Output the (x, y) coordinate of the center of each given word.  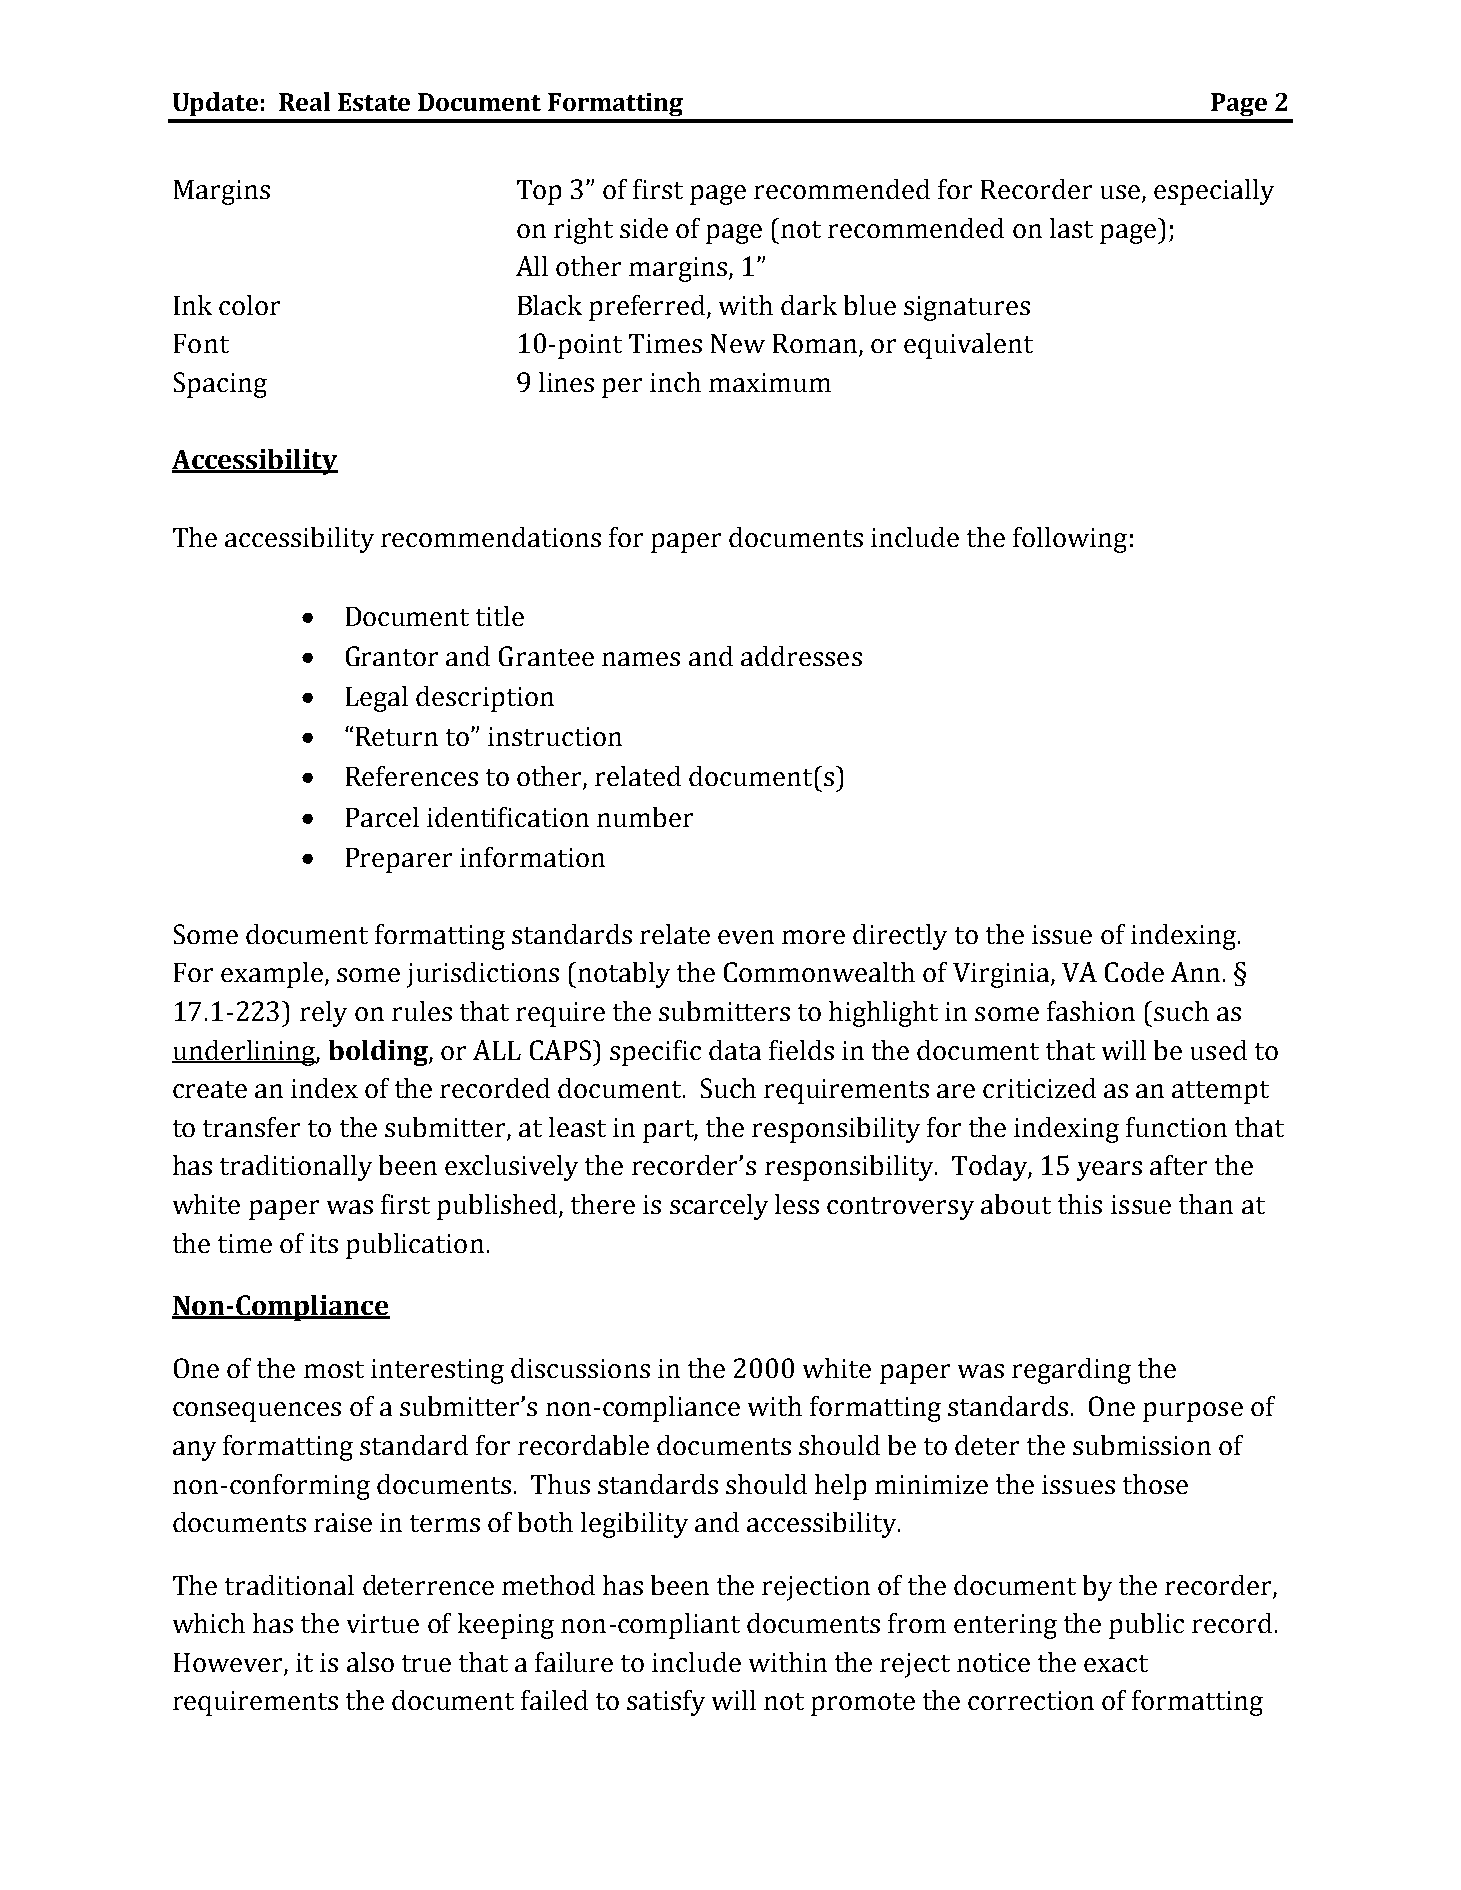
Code (1134, 972)
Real (304, 101)
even (746, 937)
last (1071, 228)
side (644, 228)
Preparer (399, 860)
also (370, 1662)
